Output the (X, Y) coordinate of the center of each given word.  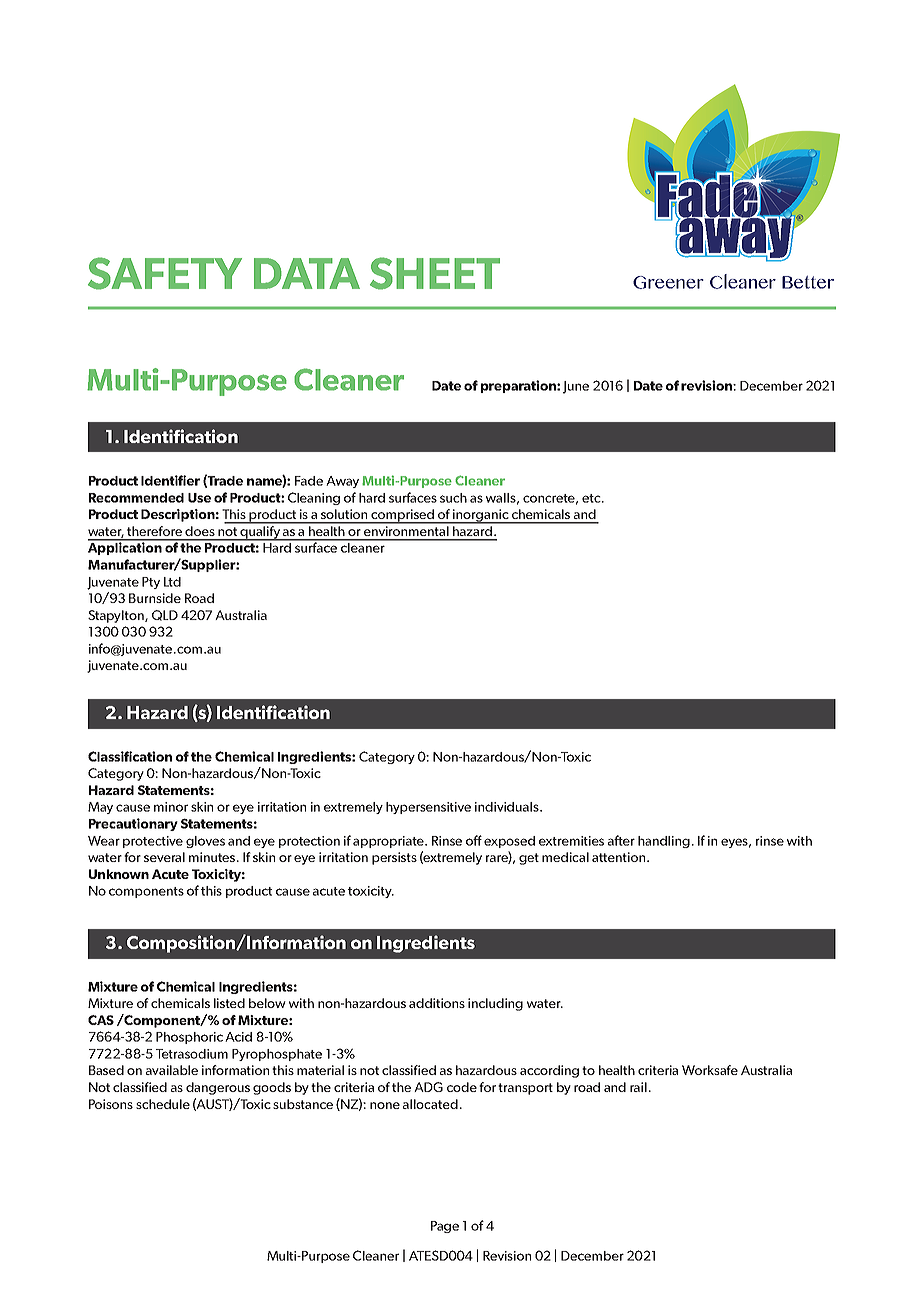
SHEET (435, 273)
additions (437, 1003)
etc (592, 498)
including (495, 1004)
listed (229, 1003)
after (621, 840)
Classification (130, 756)
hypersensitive (428, 808)
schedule (163, 1104)
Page (445, 1227)
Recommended (136, 498)
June (576, 387)
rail (639, 1087)
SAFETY (165, 273)
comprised (403, 516)
